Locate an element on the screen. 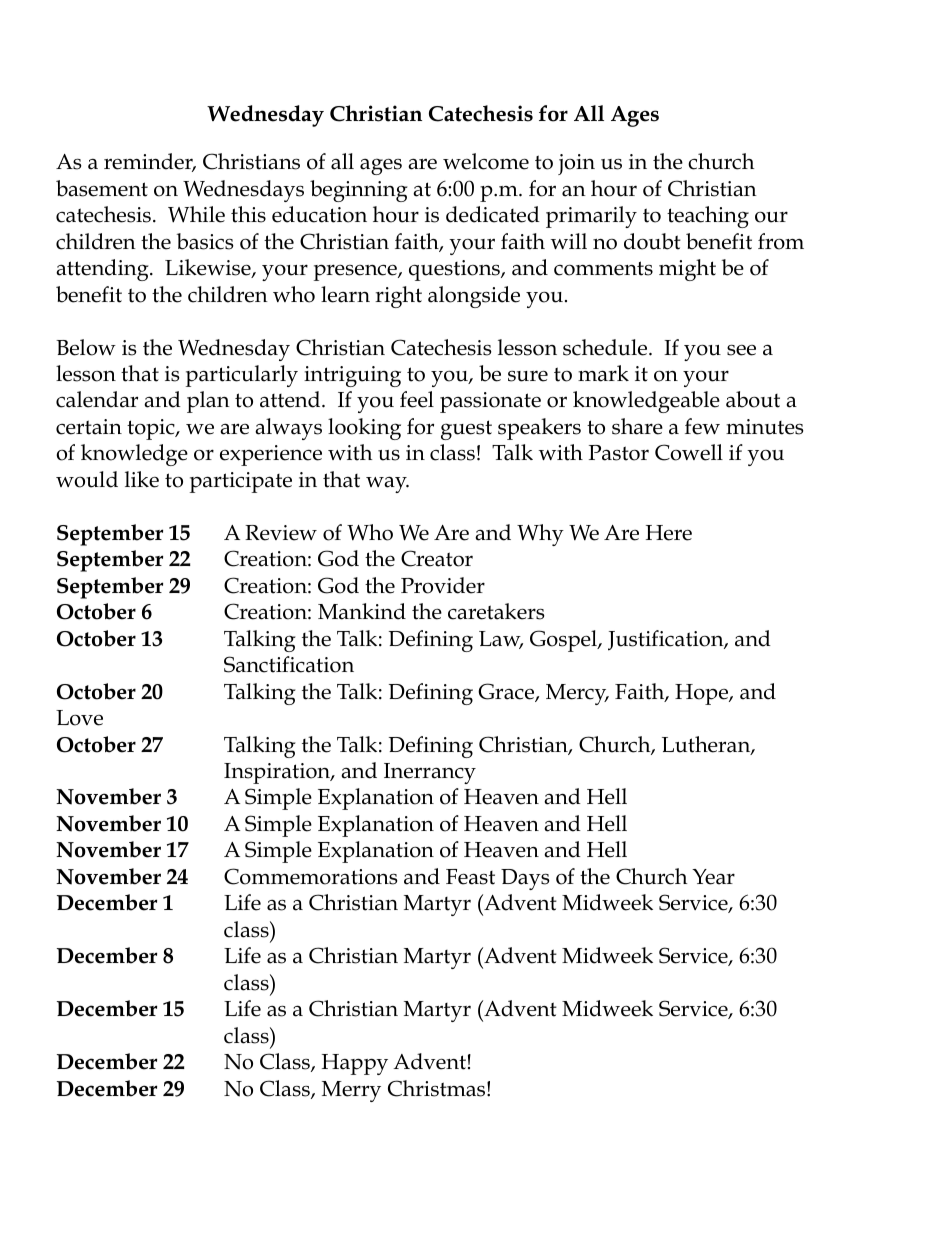 This screenshot has width=952, height=1233. Sanctification is located at coordinates (289, 664).
